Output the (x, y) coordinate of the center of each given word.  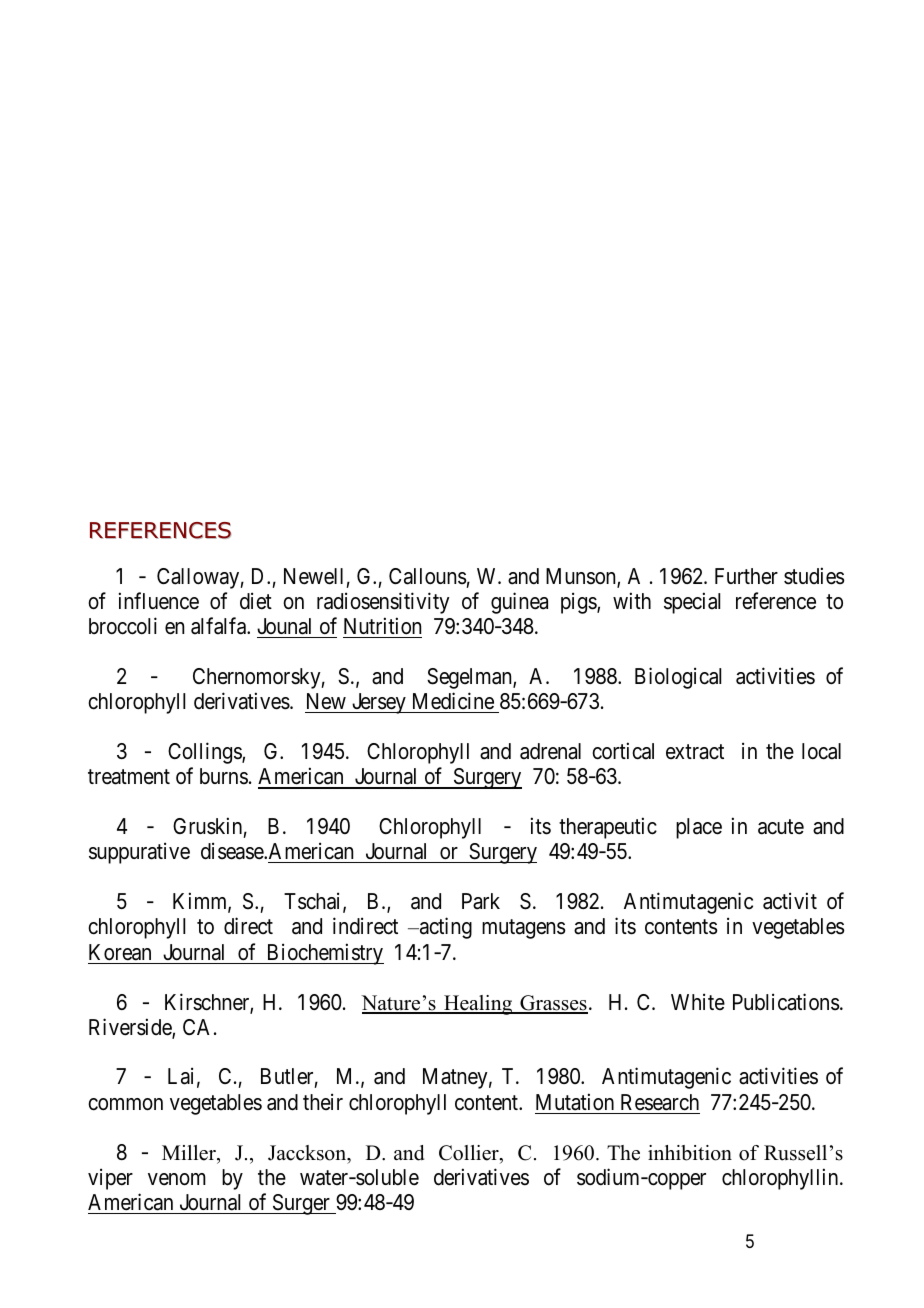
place (699, 828)
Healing (478, 1005)
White (698, 1001)
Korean (120, 952)
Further (746, 576)
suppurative (139, 853)
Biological (678, 678)
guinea (519, 603)
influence (159, 601)
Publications (786, 1002)
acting (444, 928)
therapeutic (608, 828)
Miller (190, 1153)
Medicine (452, 702)
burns (224, 776)
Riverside (131, 1028)
